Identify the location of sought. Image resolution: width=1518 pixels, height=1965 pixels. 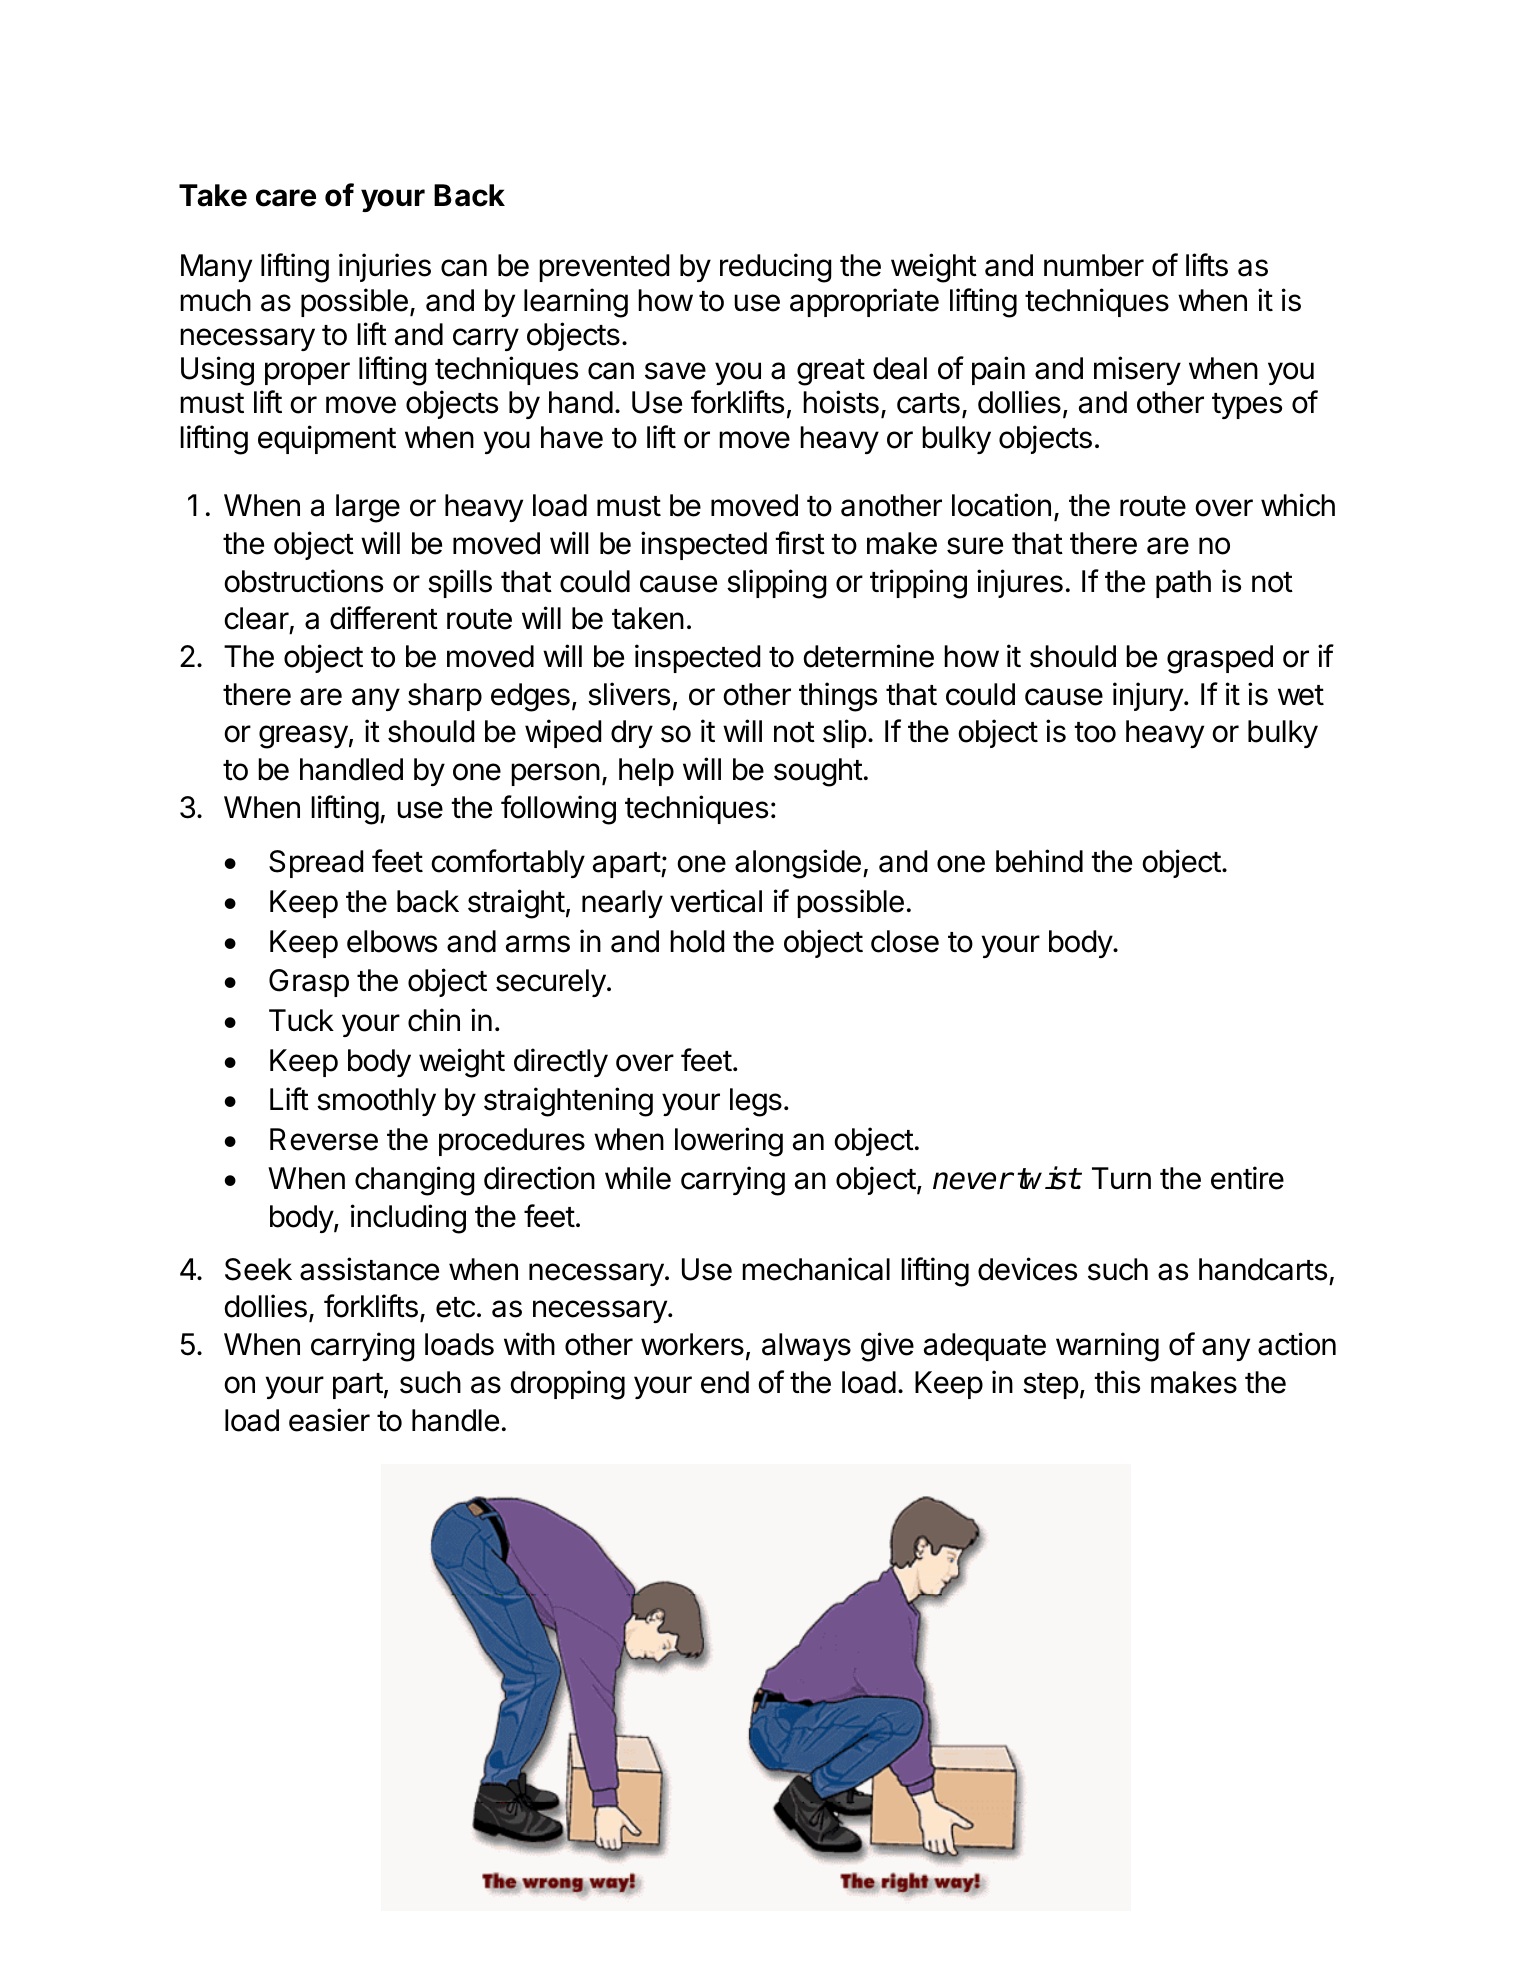
(818, 772).
